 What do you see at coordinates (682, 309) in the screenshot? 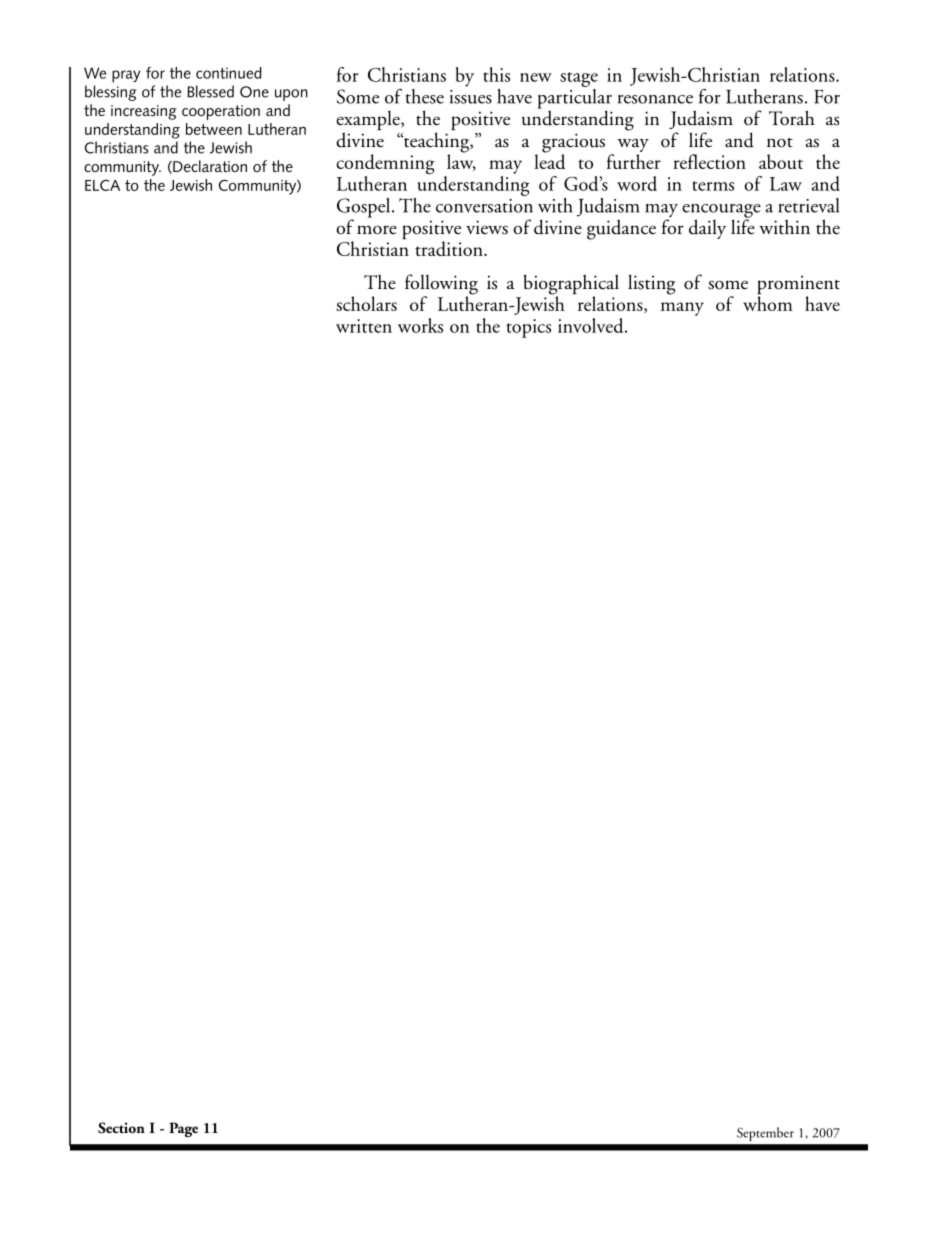
I see `many` at bounding box center [682, 309].
